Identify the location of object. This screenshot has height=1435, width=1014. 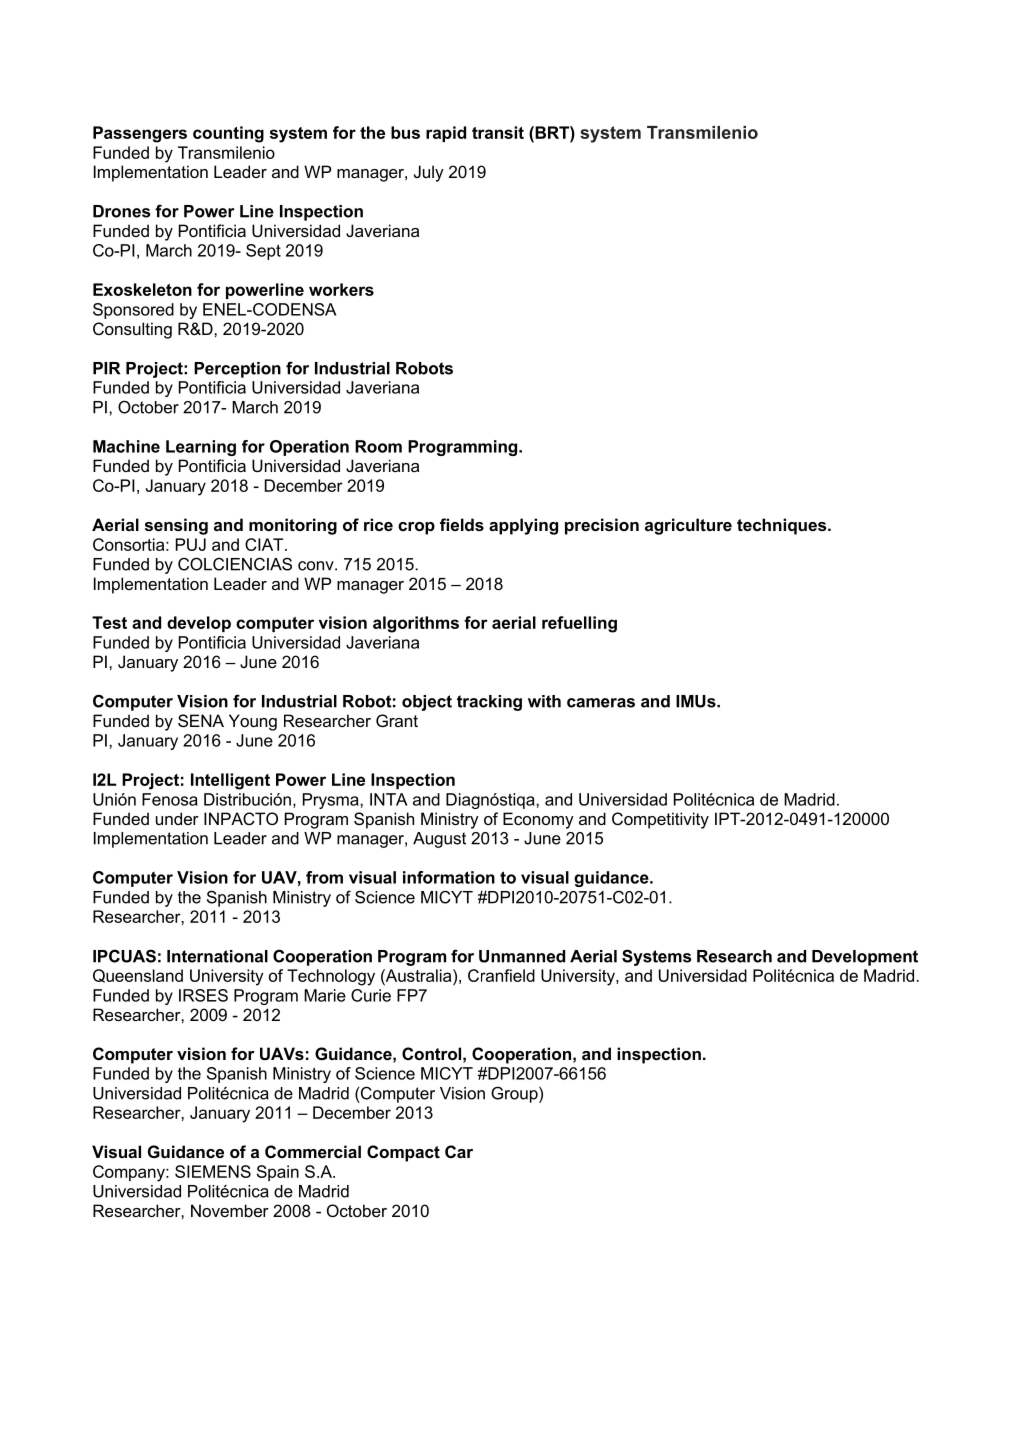
(427, 703).
